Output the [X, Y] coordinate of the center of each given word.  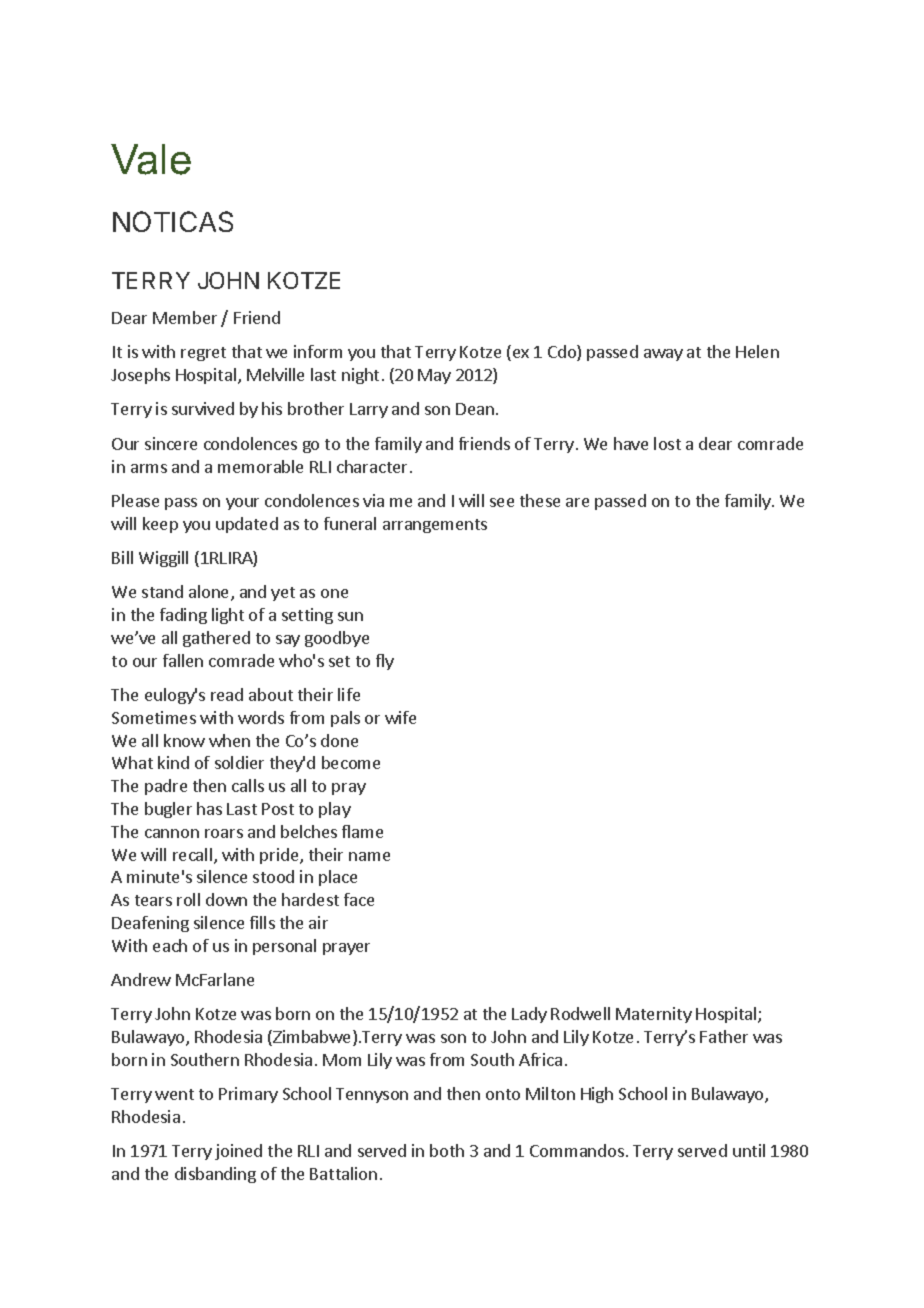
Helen [757, 351]
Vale [151, 159]
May [434, 376]
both [447, 1150]
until [749, 1150]
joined [238, 1152]
